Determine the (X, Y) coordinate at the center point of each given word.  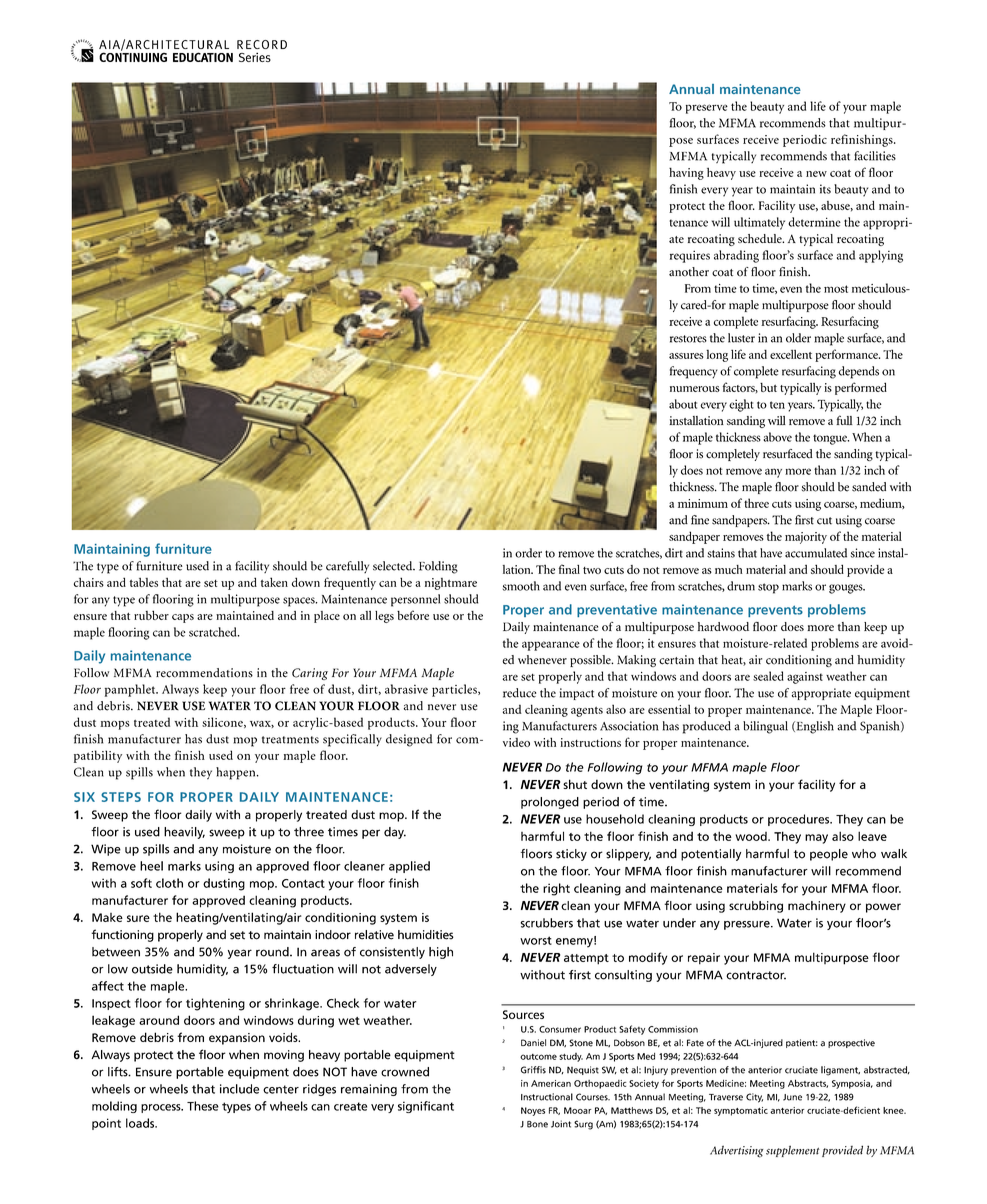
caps (183, 618)
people (829, 855)
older (798, 338)
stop (768, 588)
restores (688, 339)
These (203, 1106)
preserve (707, 109)
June (792, 1097)
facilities (875, 156)
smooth (521, 586)
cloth (169, 883)
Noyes (533, 1111)
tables (144, 582)
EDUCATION (203, 57)
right (556, 889)
